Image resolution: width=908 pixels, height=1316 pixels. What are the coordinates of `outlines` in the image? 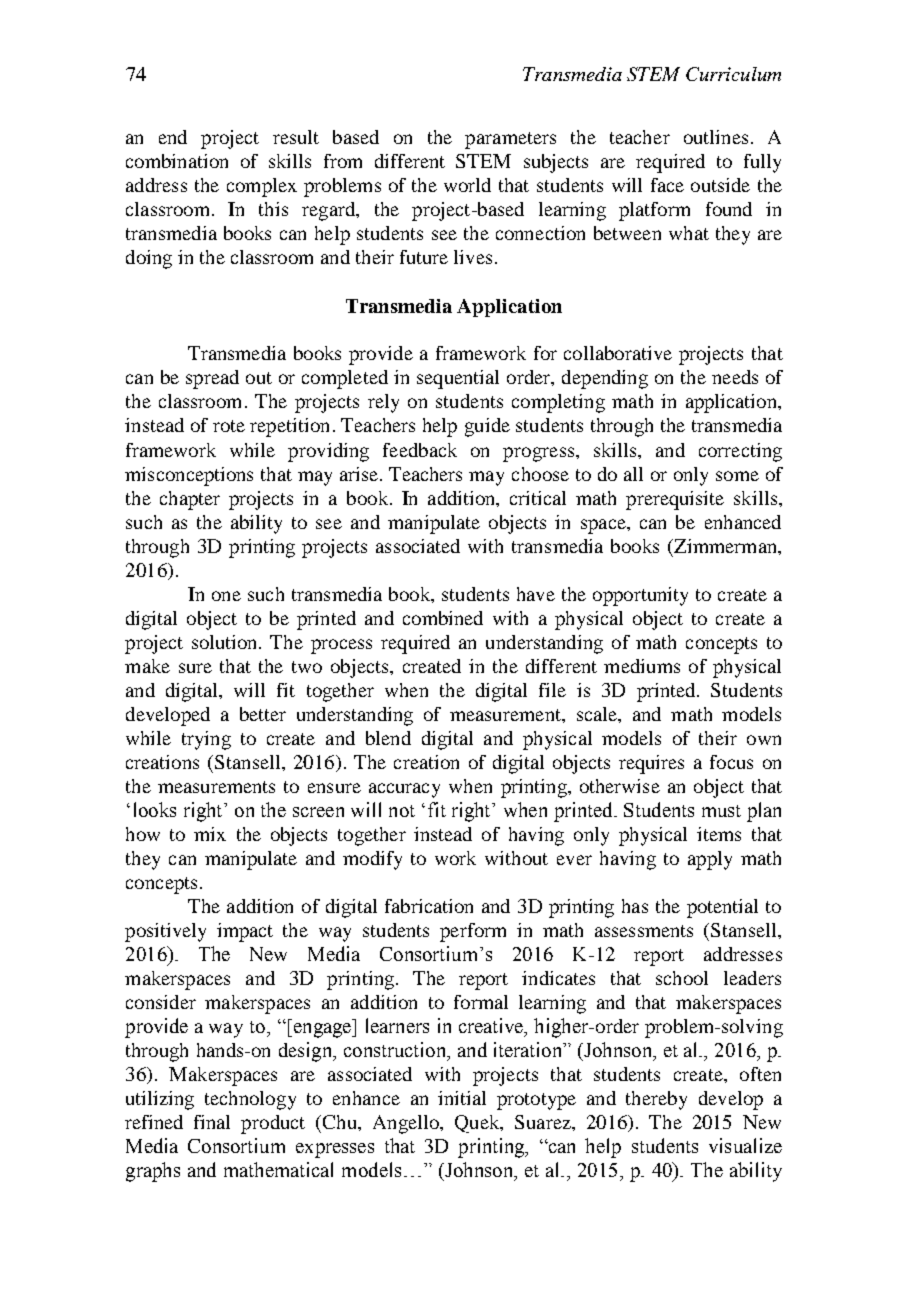 It's located at (716, 137).
